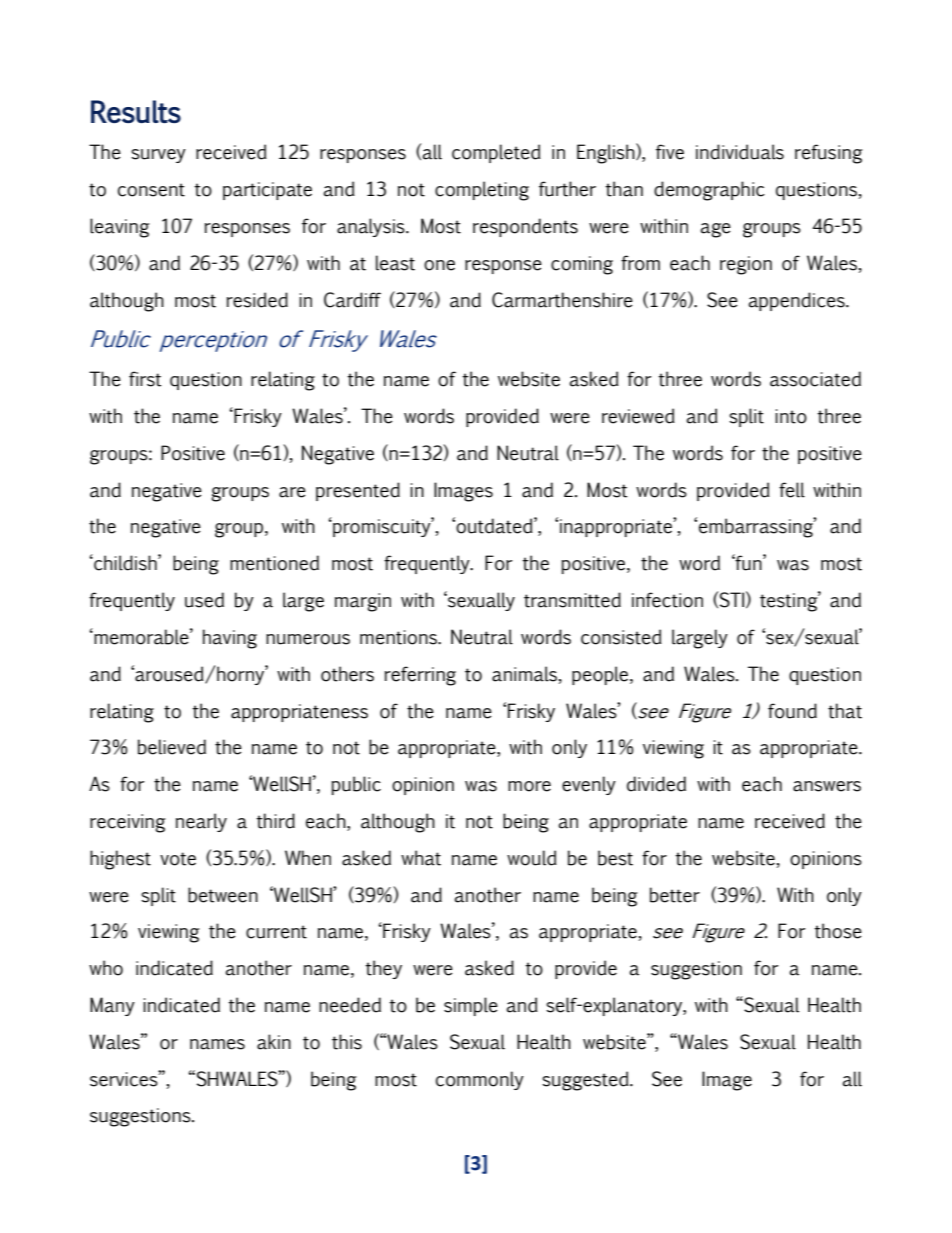  Describe the element at coordinates (572, 600) in the image. I see `transmitted` at that location.
